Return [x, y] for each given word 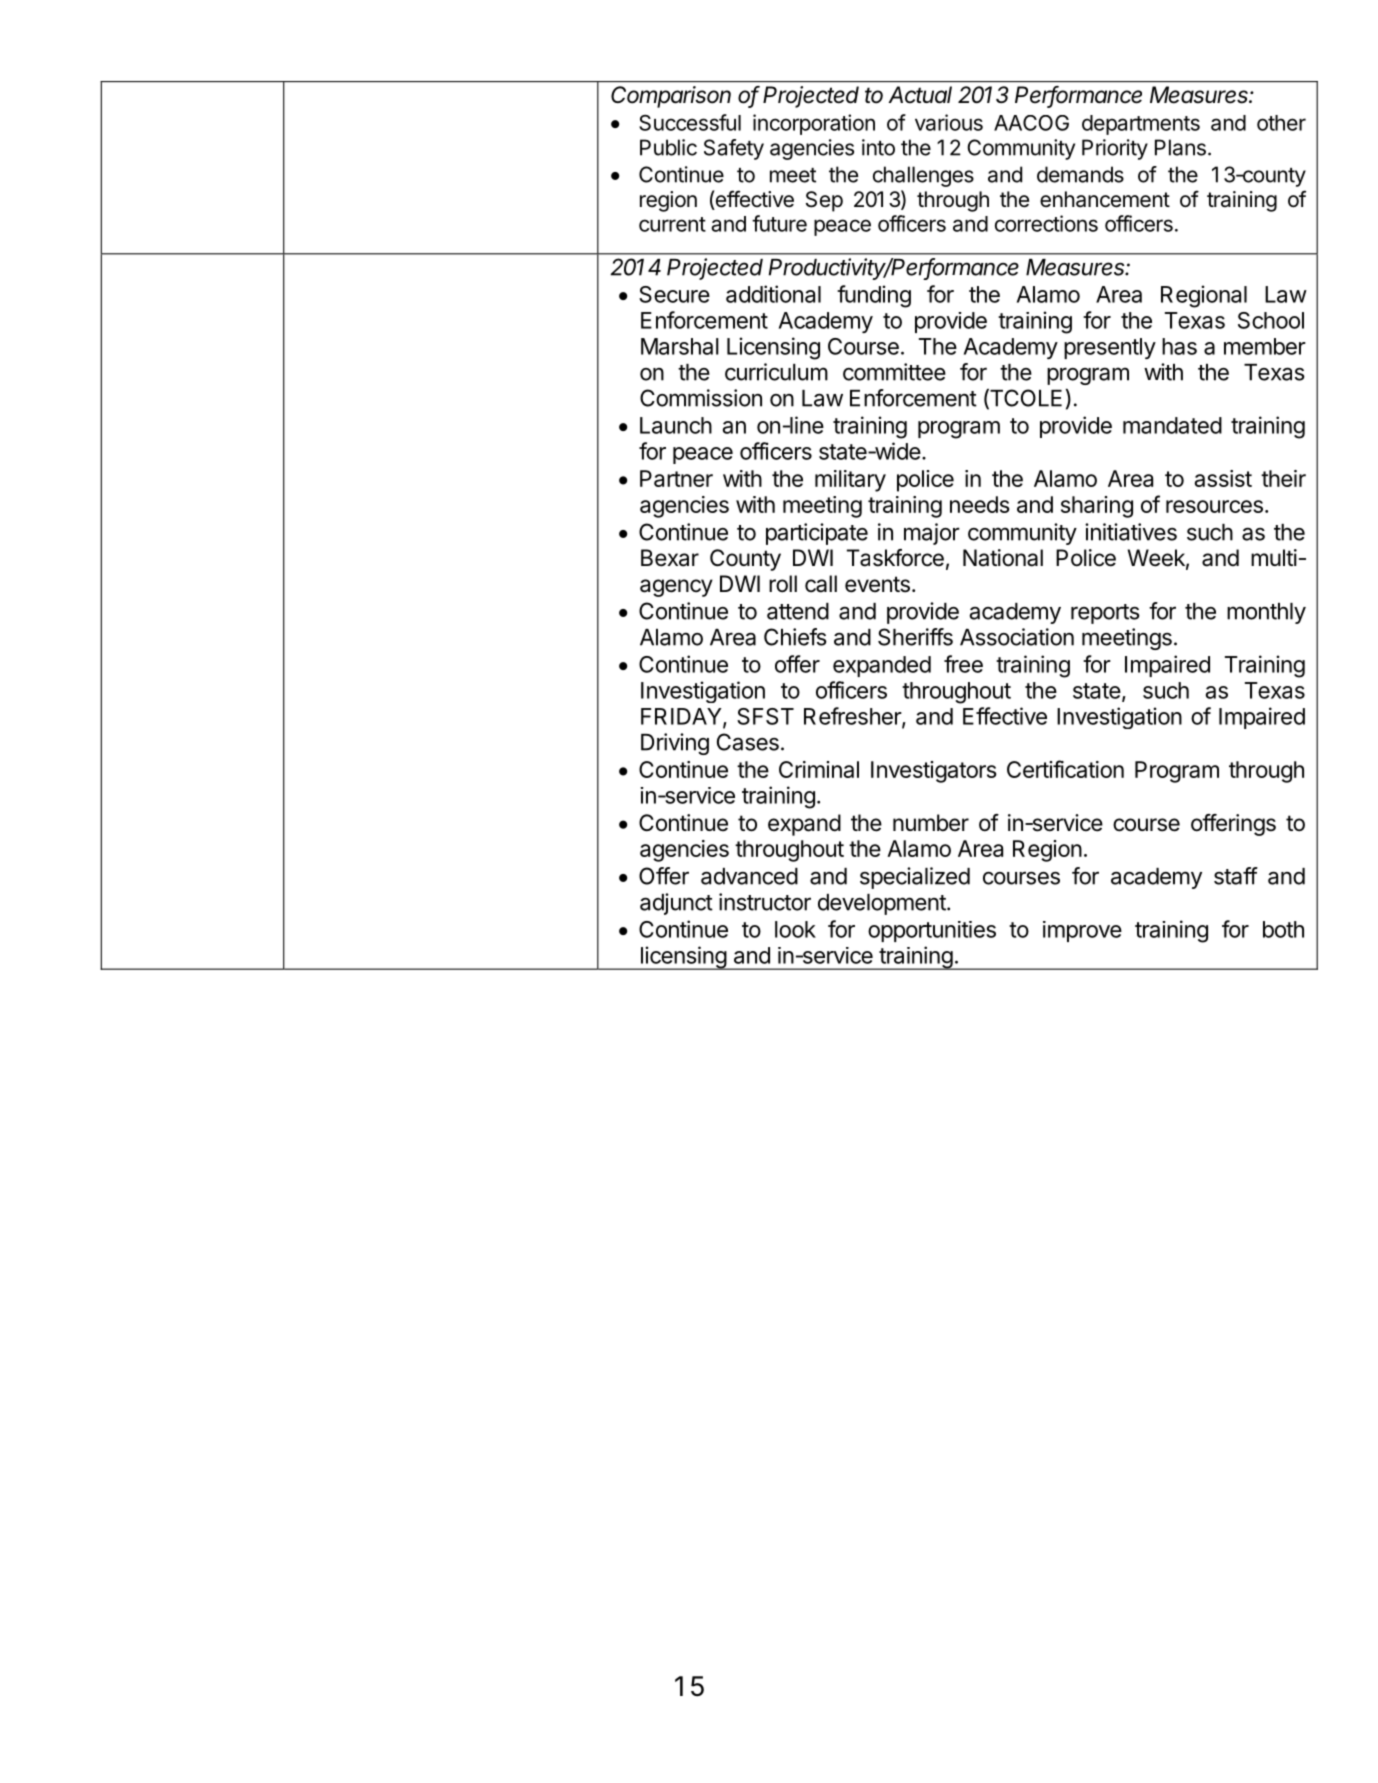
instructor [765, 902]
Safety [734, 149]
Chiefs [795, 637]
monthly [1266, 613]
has [1179, 346]
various [949, 122]
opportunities [932, 931]
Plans [1180, 147]
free [963, 664]
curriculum [776, 372]
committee [894, 372]
